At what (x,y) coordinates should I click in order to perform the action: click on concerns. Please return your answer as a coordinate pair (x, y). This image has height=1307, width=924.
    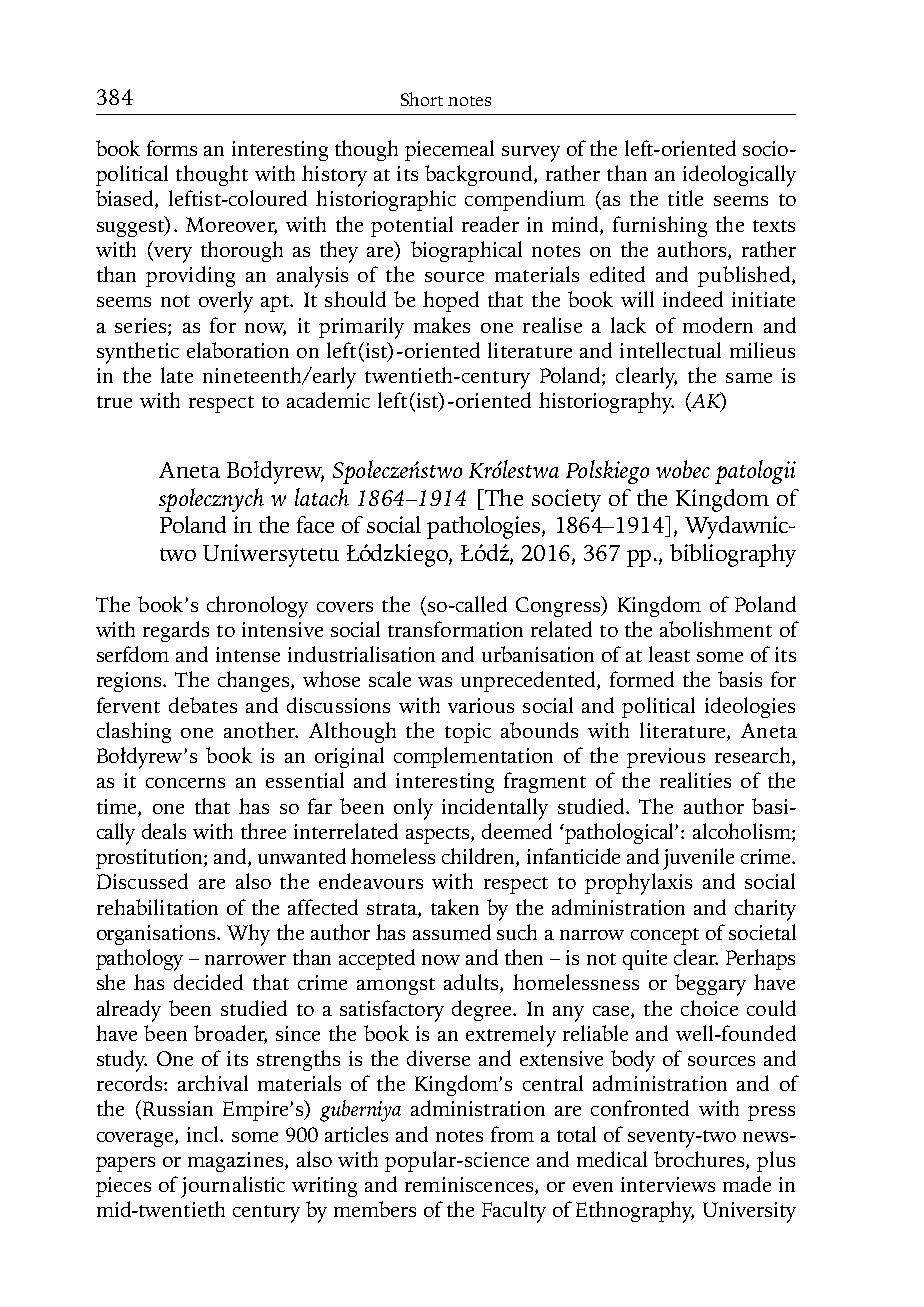
    Looking at the image, I should click on (185, 783).
